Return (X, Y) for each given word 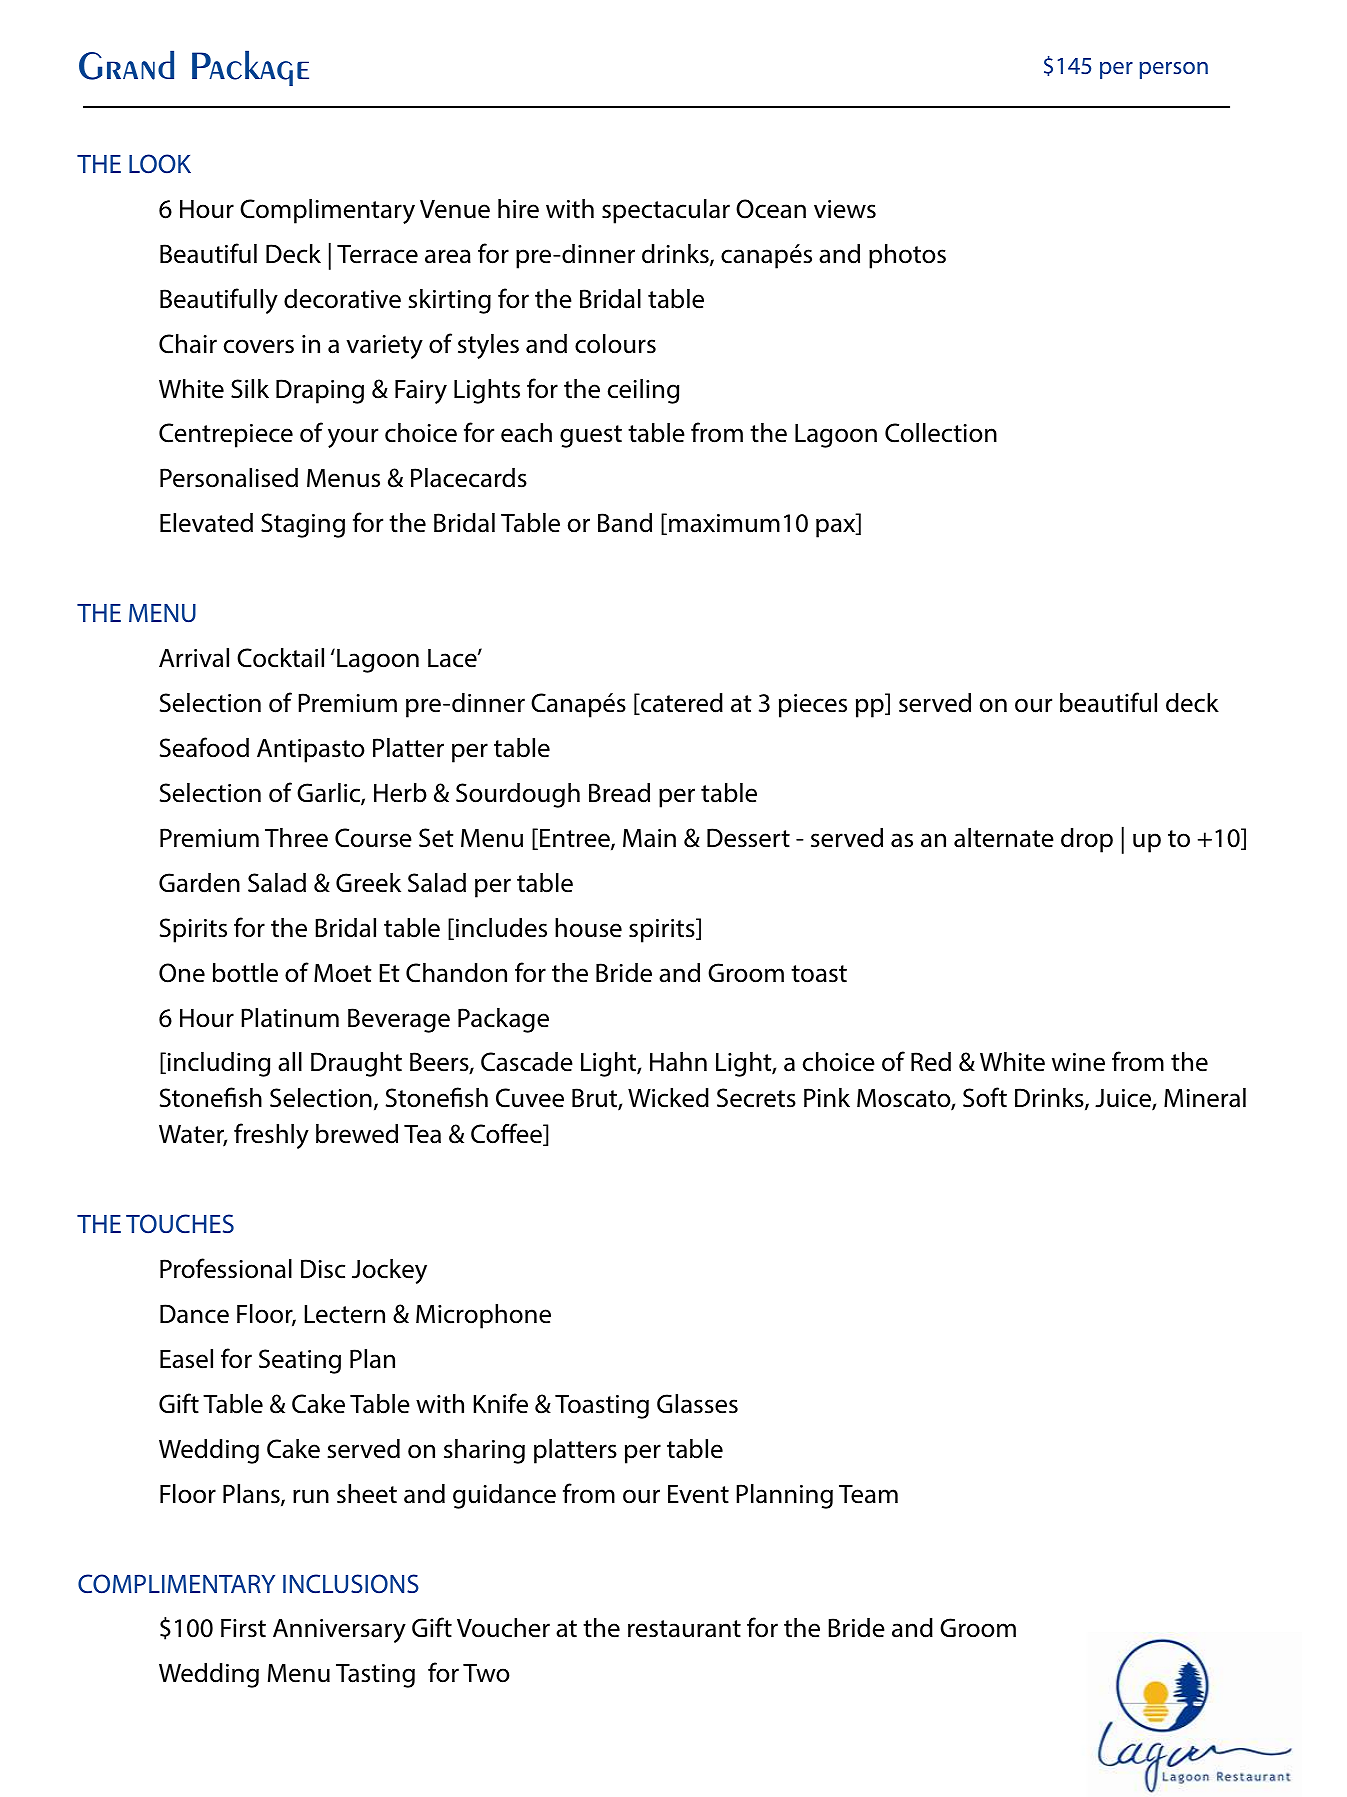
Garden (199, 883)
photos (907, 256)
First (243, 1628)
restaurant (684, 1629)
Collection (941, 433)
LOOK (160, 164)
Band (625, 523)
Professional (226, 1268)
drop (1087, 840)
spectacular (666, 211)
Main (649, 838)
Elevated (206, 523)
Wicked (668, 1098)
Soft (985, 1097)
